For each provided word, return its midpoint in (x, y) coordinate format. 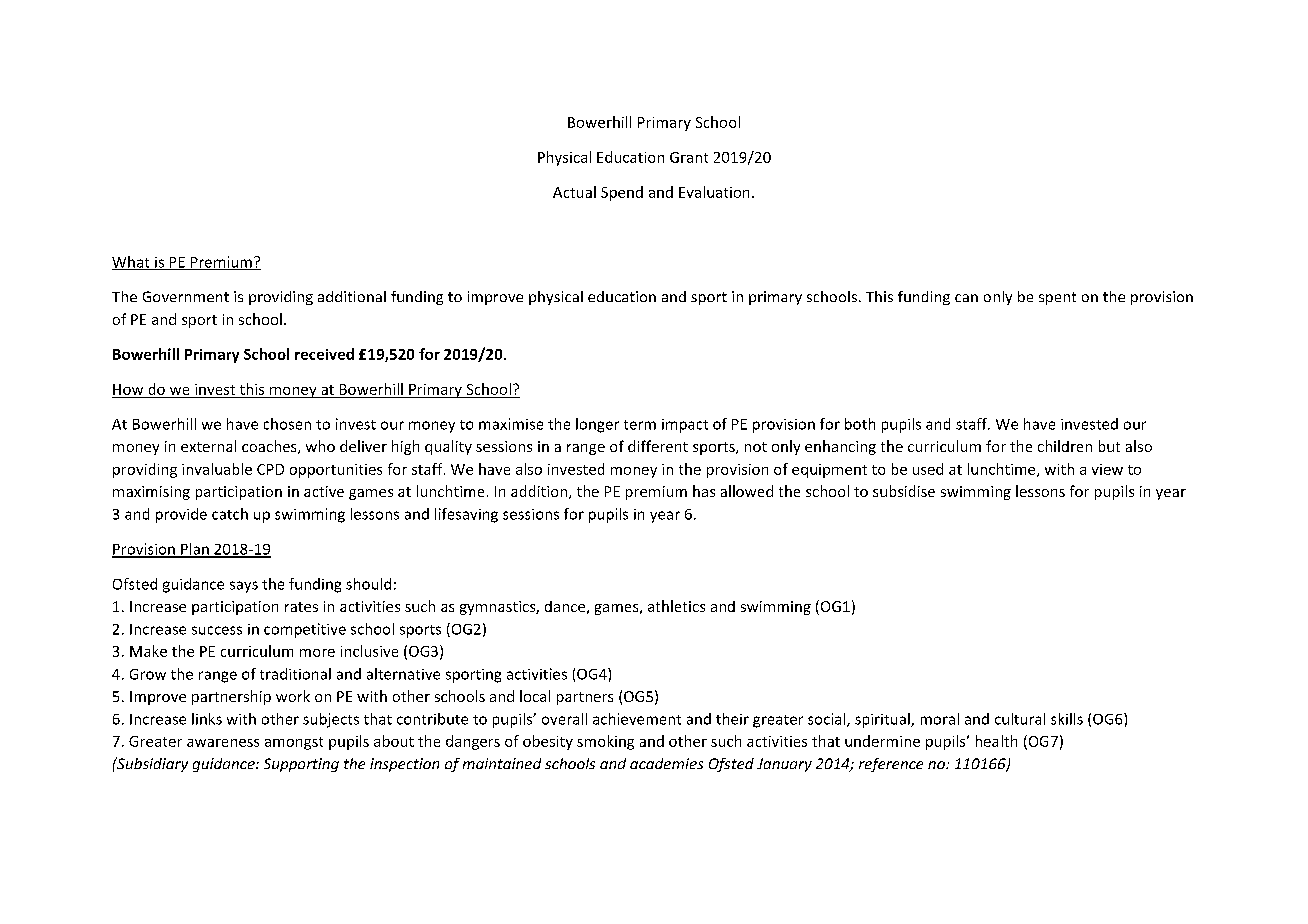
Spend (622, 193)
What (132, 263)
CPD (270, 469)
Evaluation (714, 192)
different (658, 446)
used (928, 469)
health (996, 741)
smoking (605, 742)
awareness (223, 743)
